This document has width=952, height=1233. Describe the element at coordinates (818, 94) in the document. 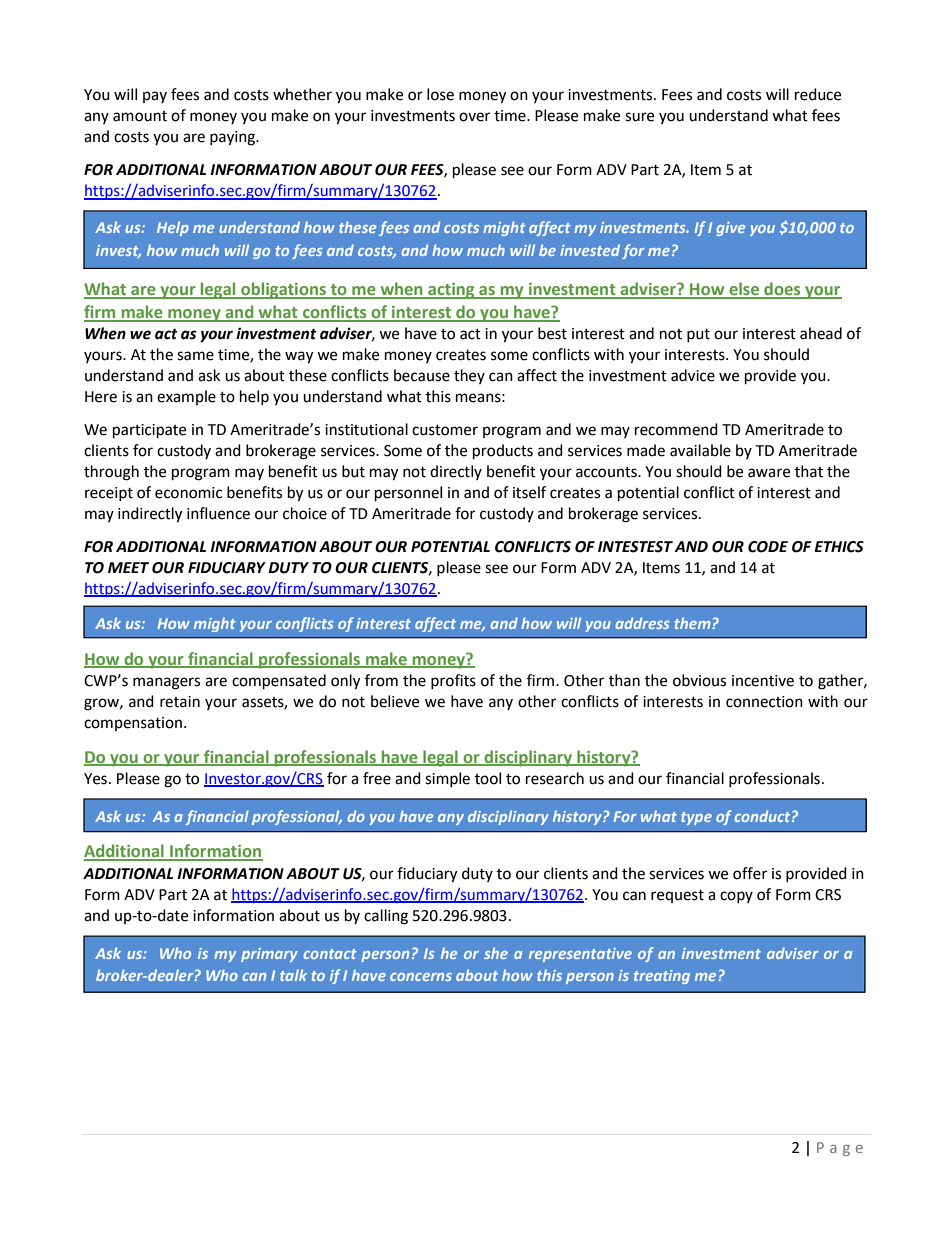

I see `reduce` at that location.
